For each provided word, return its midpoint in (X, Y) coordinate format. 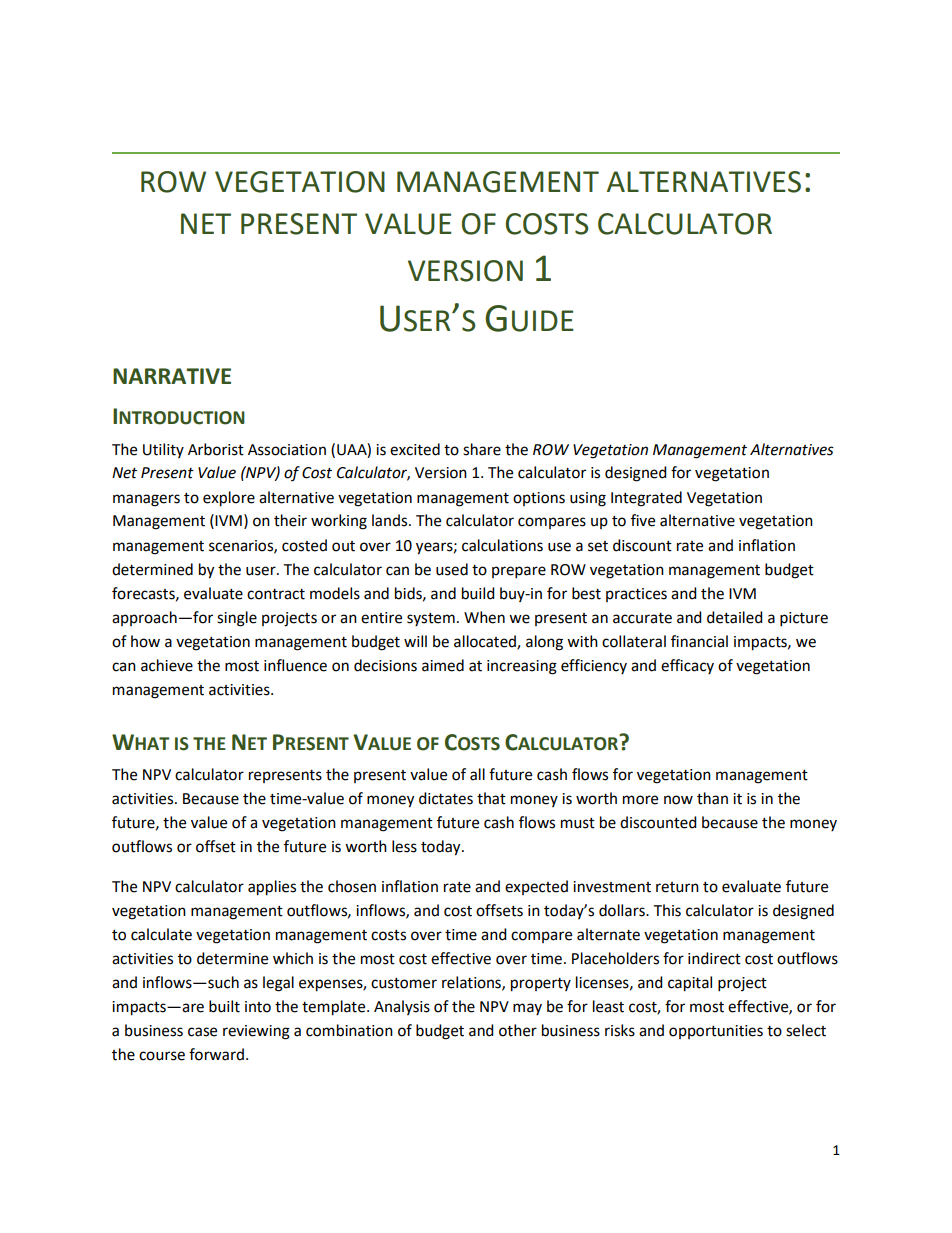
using (588, 499)
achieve (167, 665)
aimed (443, 665)
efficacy (687, 666)
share (482, 449)
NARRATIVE (172, 376)
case (202, 1032)
